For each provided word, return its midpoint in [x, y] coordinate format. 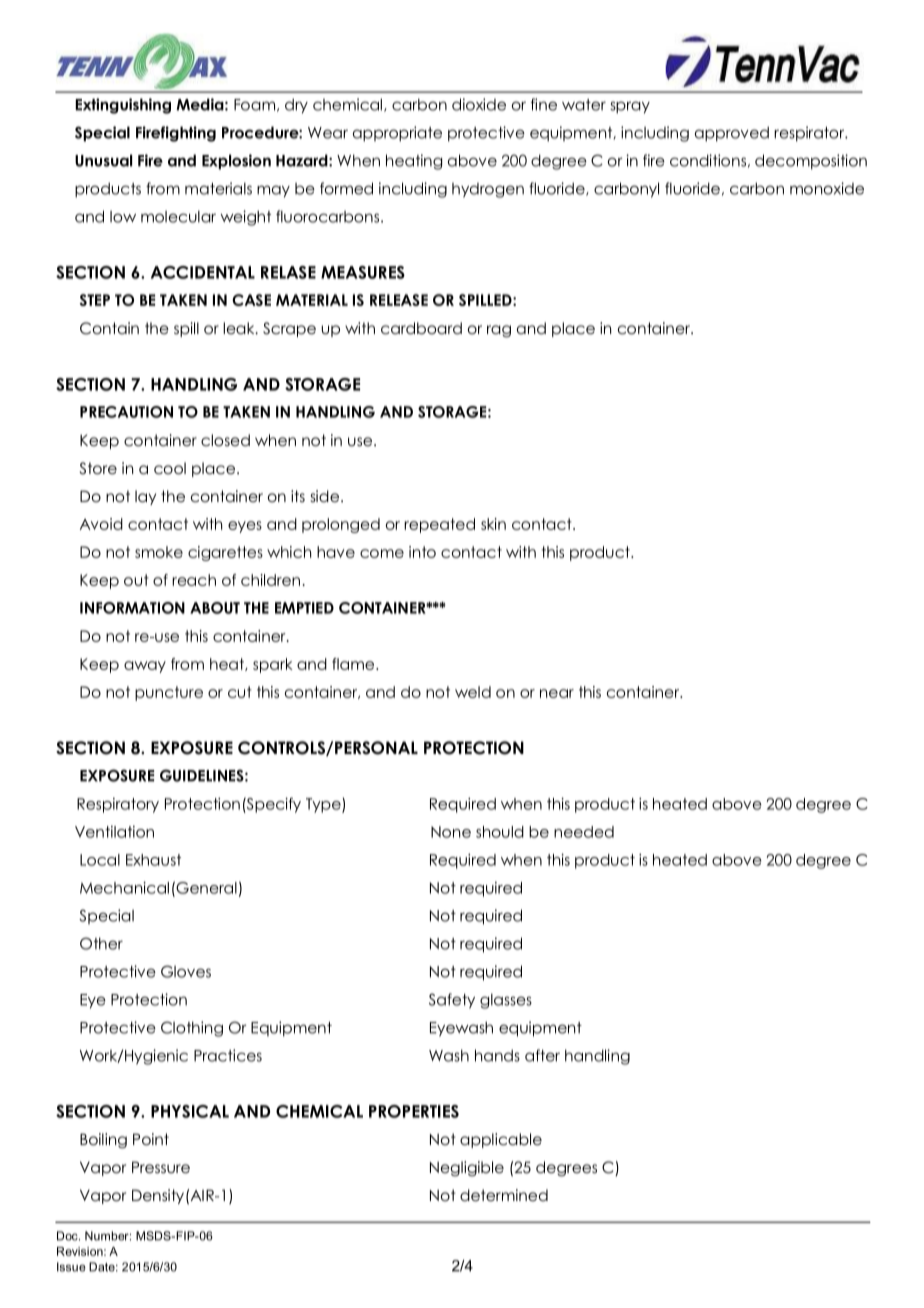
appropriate [397, 134]
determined [504, 1195]
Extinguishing [123, 106]
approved [732, 134]
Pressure [161, 1167]
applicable [501, 1140]
